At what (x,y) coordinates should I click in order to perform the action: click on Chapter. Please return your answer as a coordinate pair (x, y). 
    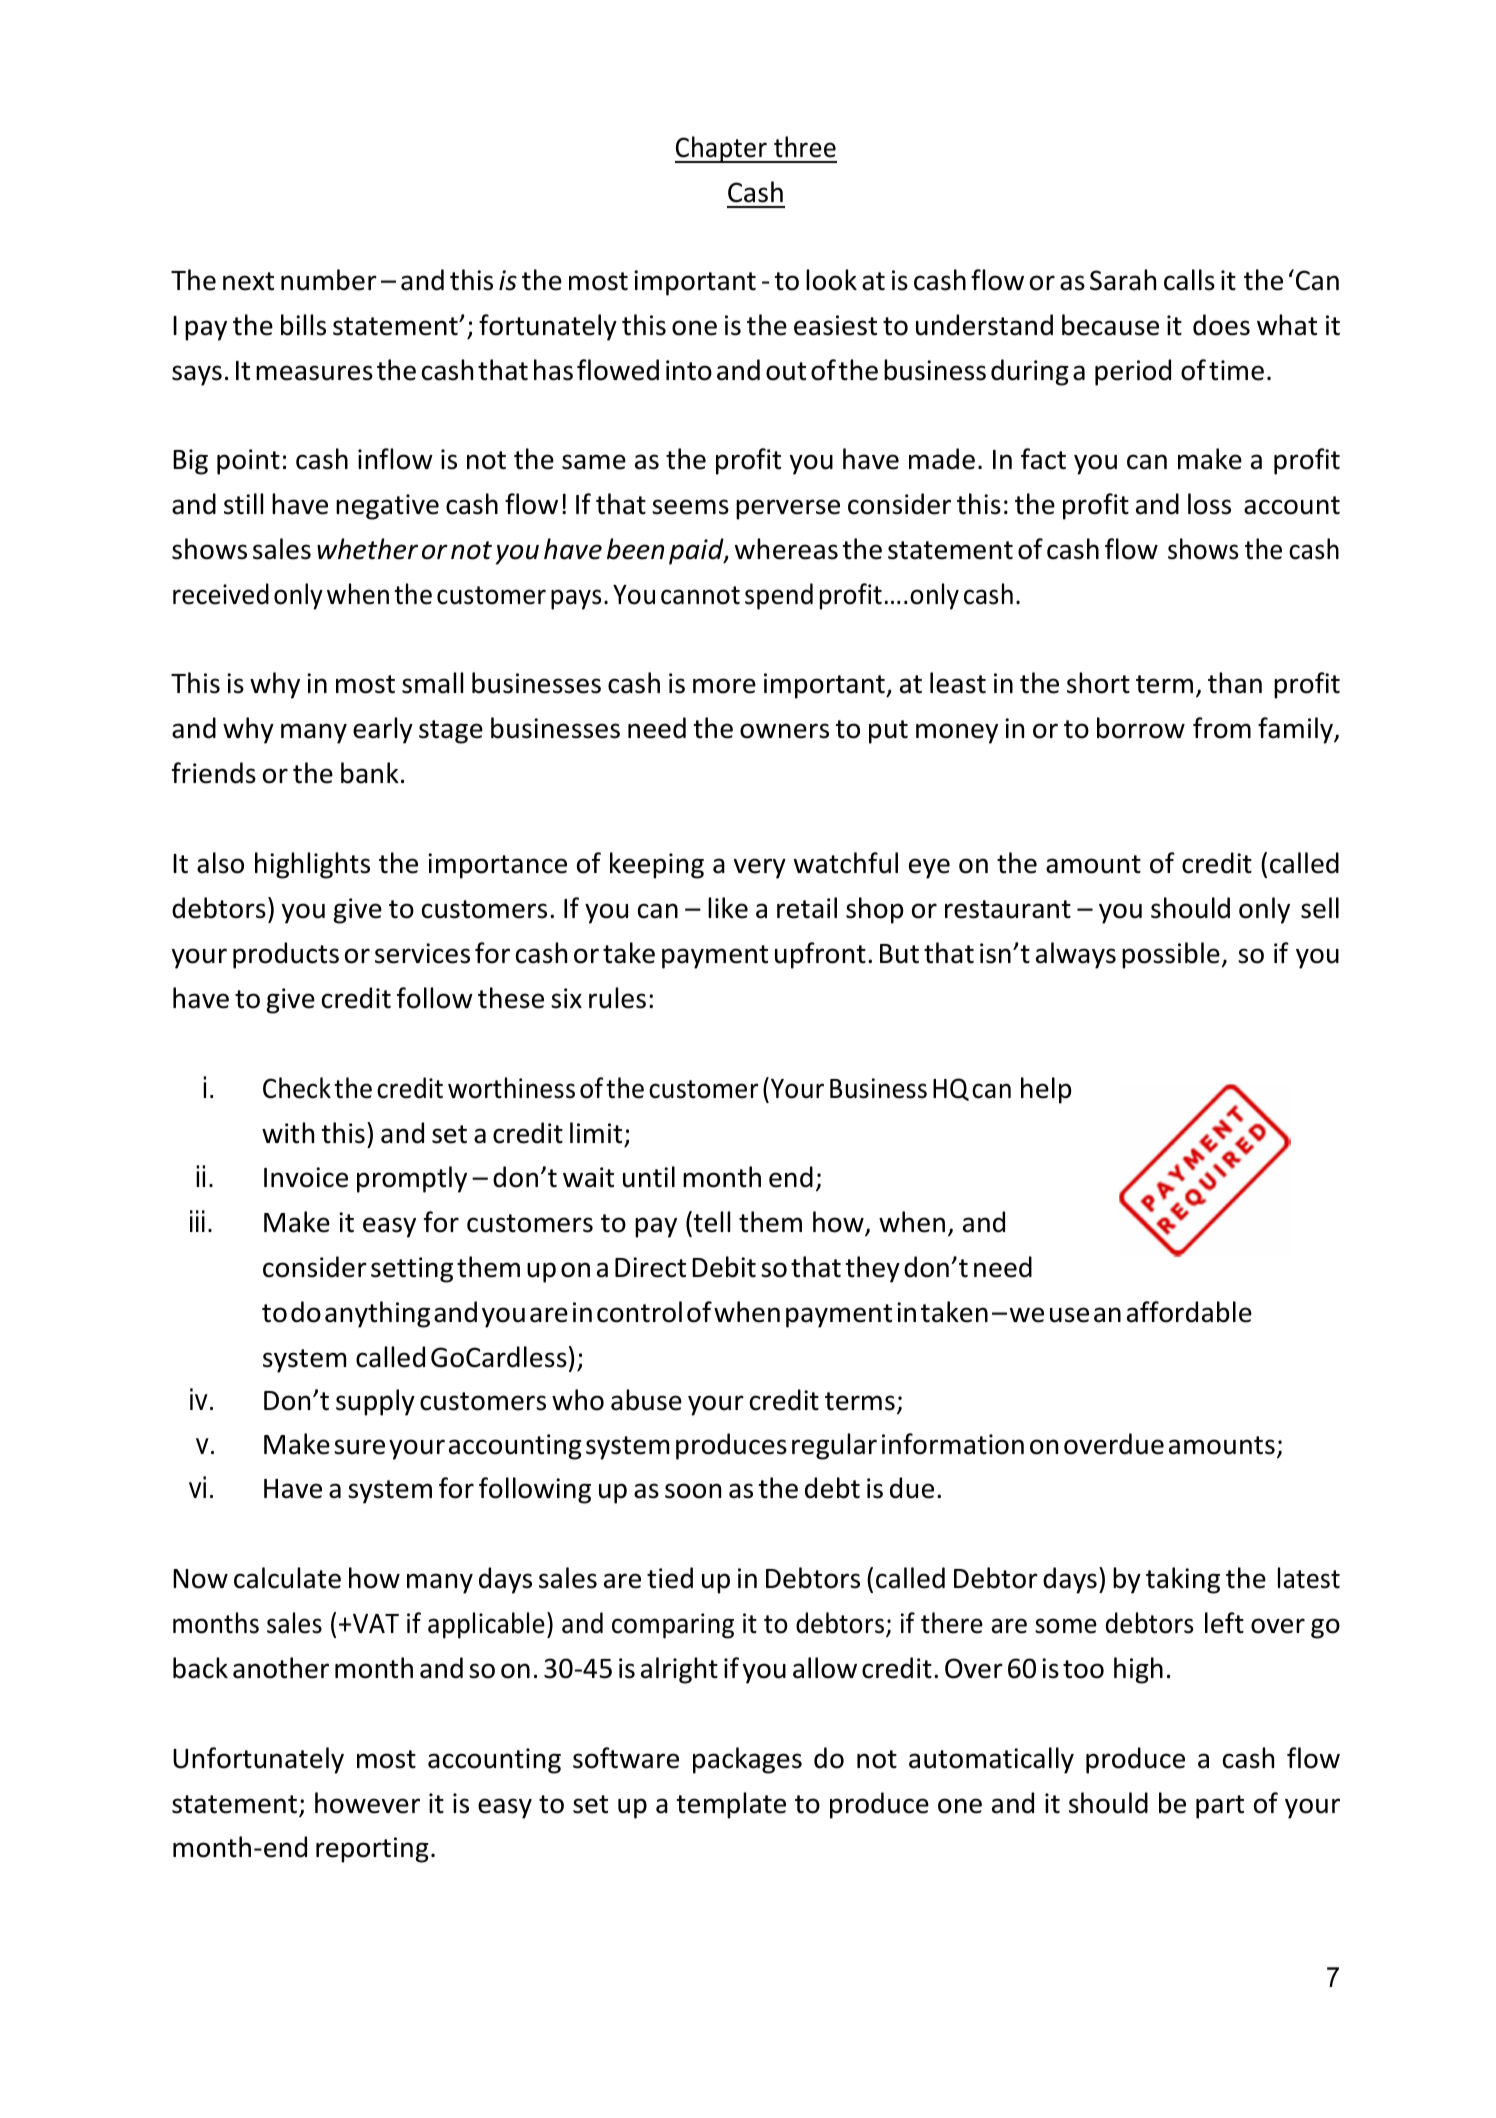
    Looking at the image, I should click on (722, 149).
